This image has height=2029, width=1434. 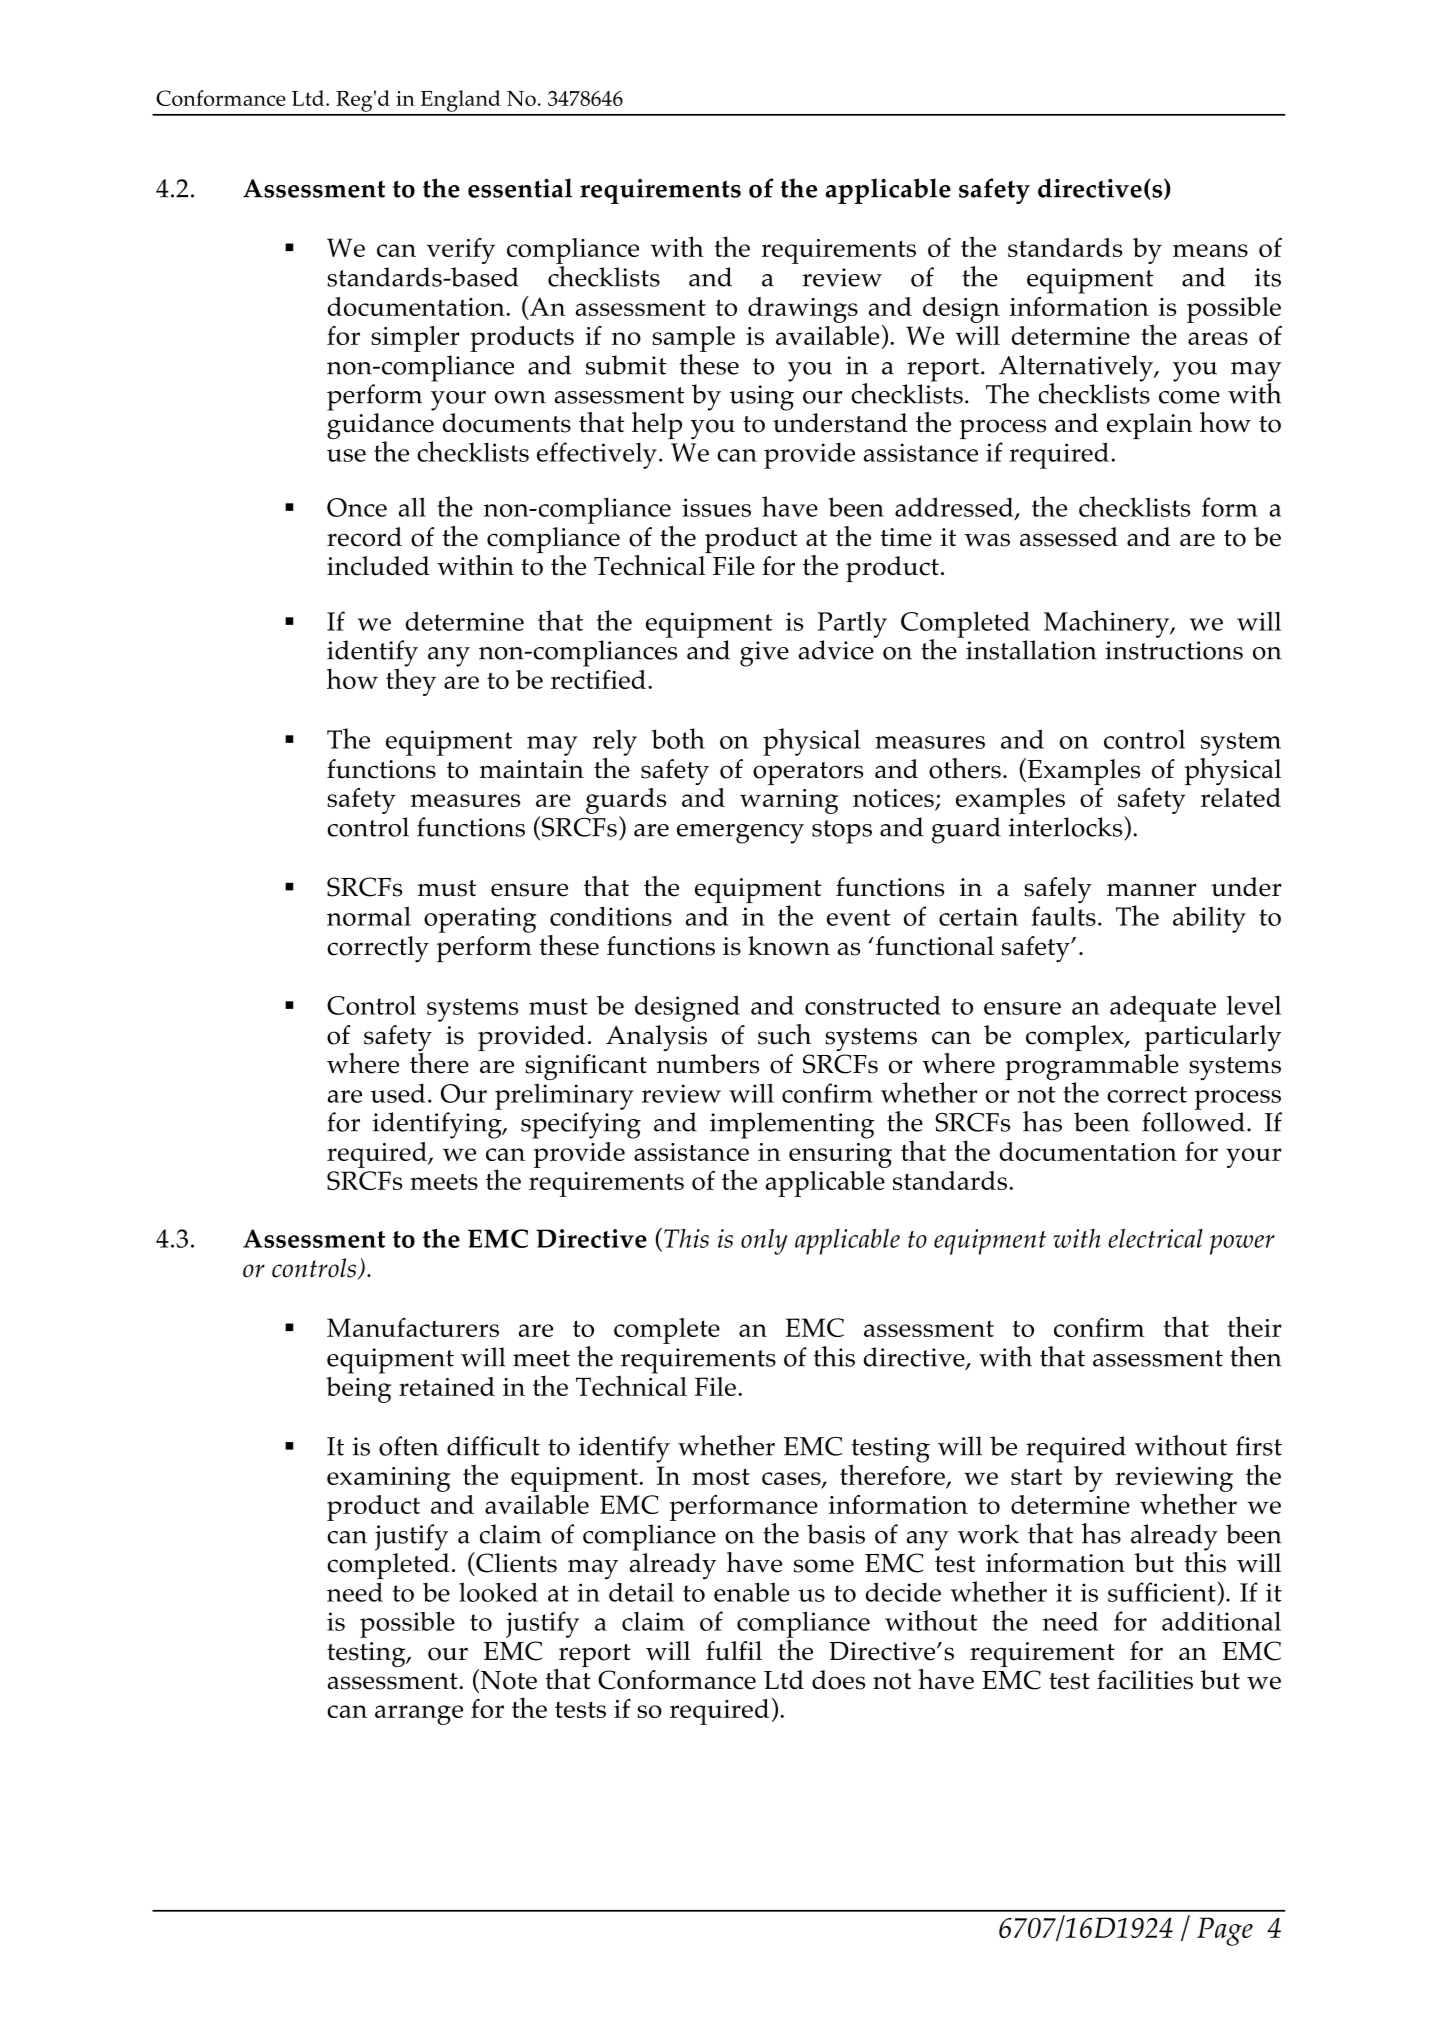 I want to click on verify, so click(x=461, y=251).
